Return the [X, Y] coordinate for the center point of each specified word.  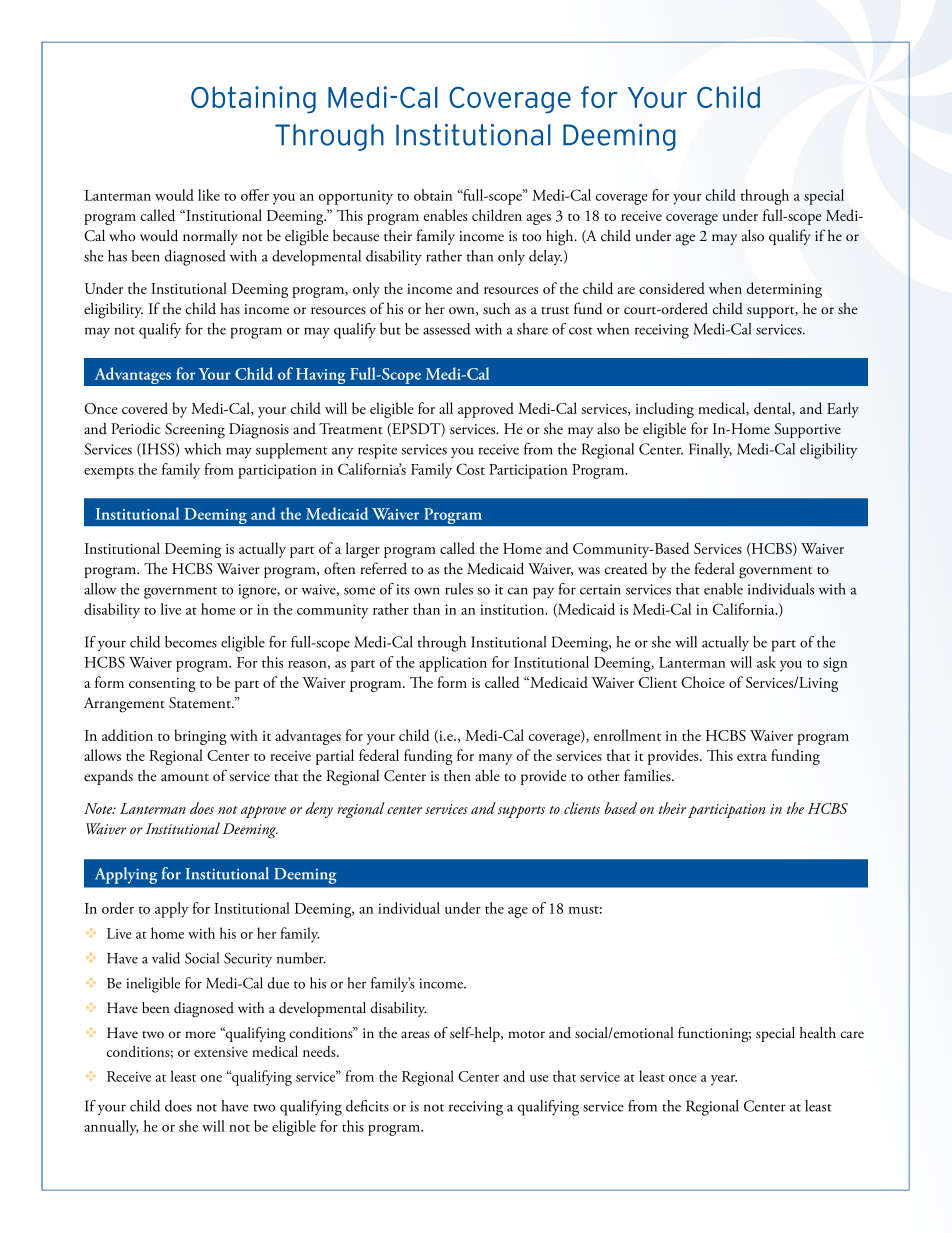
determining [784, 290]
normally [210, 237]
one [211, 1078]
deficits [367, 1106]
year [724, 1080]
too [531, 238]
